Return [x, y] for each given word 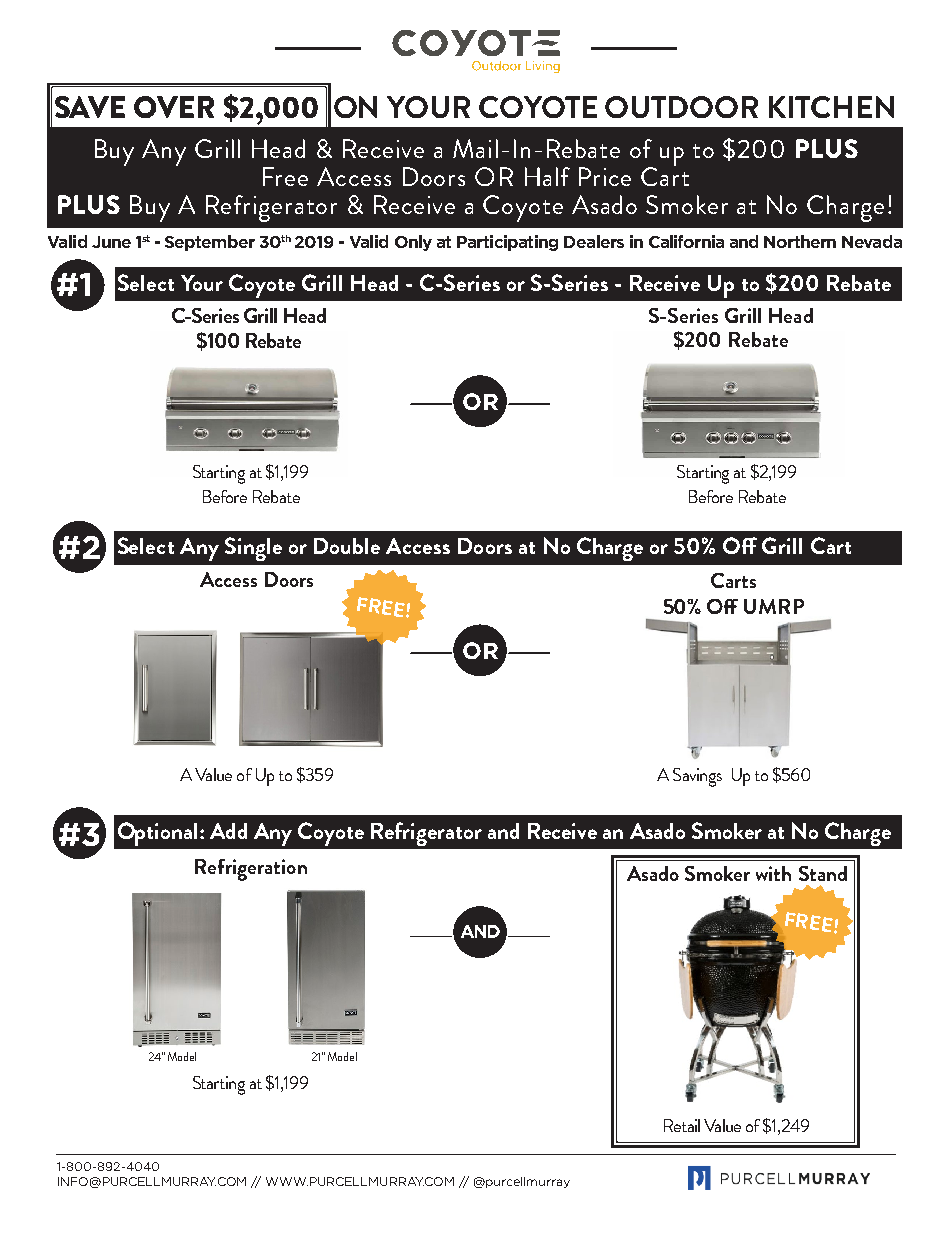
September [210, 243]
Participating [507, 243]
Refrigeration [251, 870]
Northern [800, 241]
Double [347, 546]
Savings [697, 777]
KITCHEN [831, 107]
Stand [823, 873]
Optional [157, 834]
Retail [682, 1125]
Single [253, 549]
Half [547, 176]
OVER [174, 107]
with [773, 873]
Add [228, 831]
